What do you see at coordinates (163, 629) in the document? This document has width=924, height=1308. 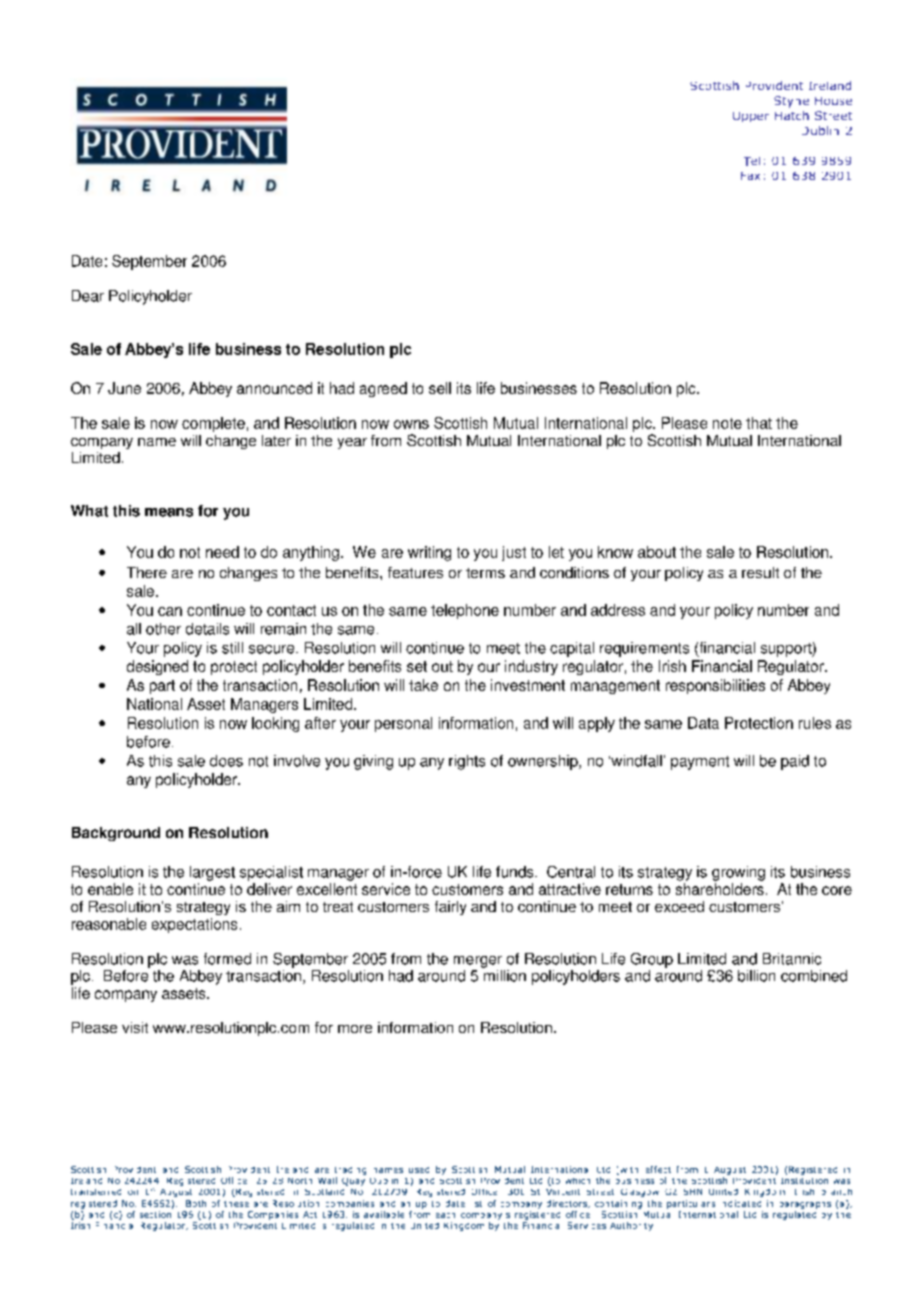 I see `other` at bounding box center [163, 629].
